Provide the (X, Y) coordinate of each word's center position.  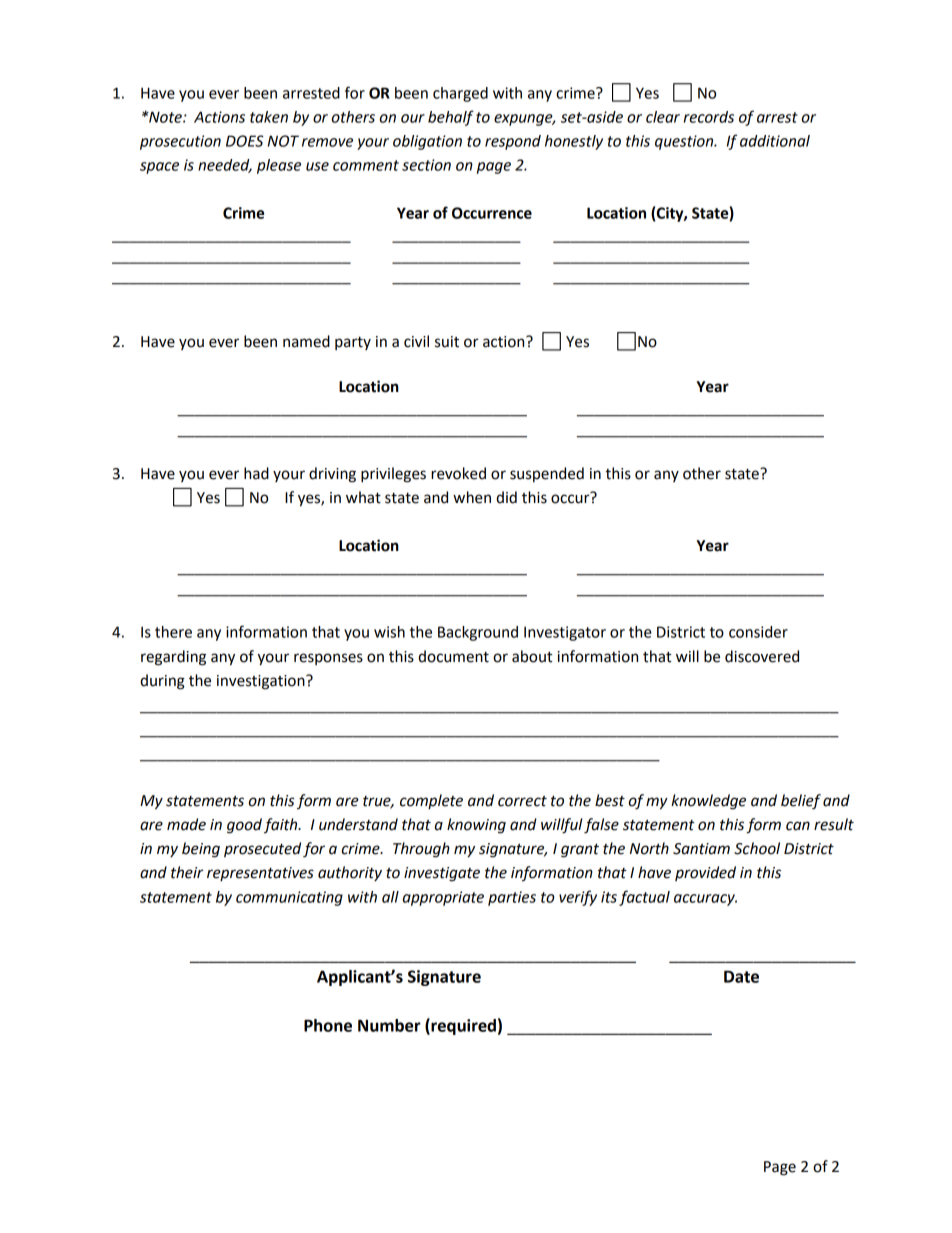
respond (513, 142)
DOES (245, 141)
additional (775, 141)
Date (741, 976)
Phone (328, 1025)
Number (389, 1025)
